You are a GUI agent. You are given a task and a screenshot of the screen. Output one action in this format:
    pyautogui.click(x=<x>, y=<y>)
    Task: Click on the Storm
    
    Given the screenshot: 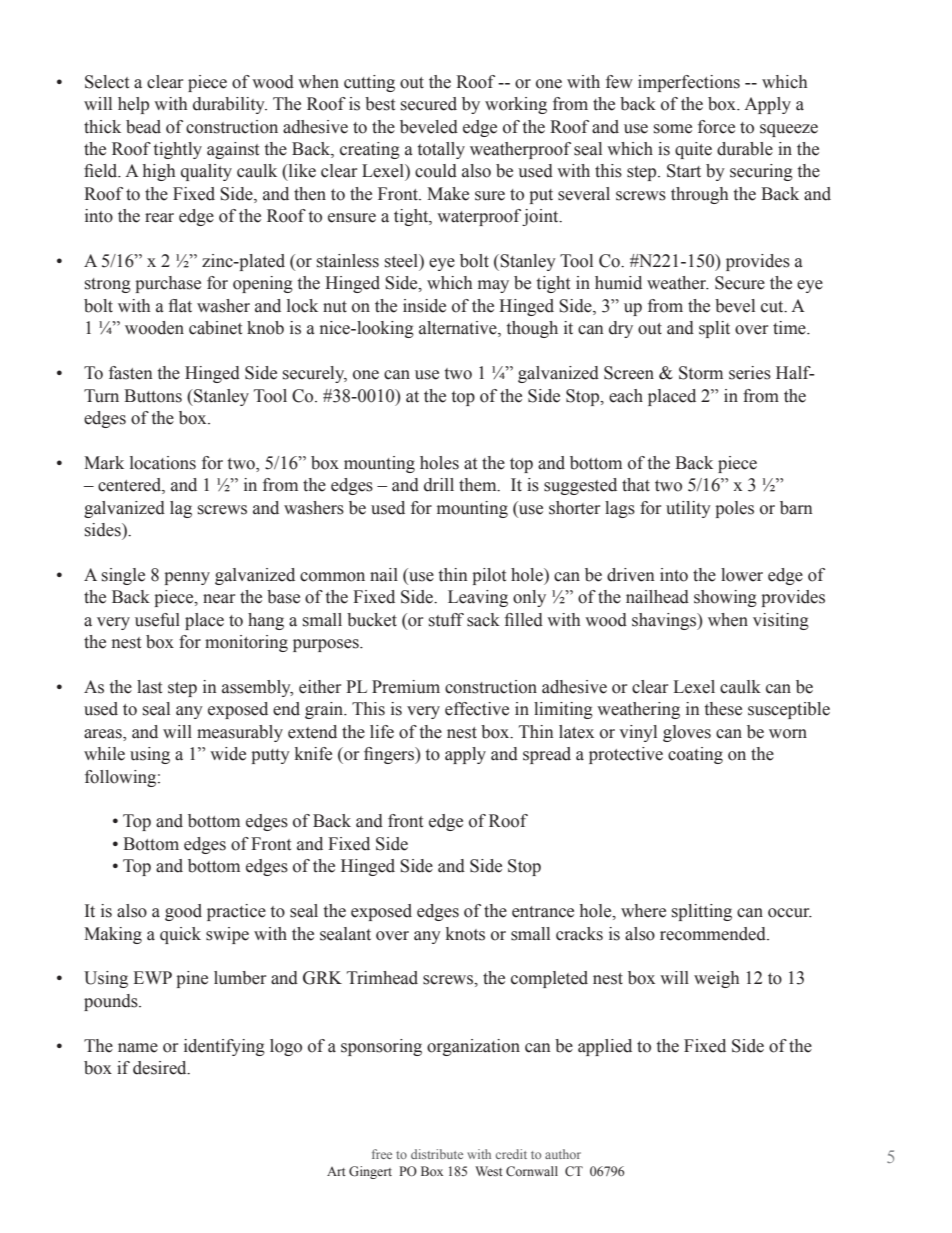 What is the action you would take?
    pyautogui.click(x=701, y=373)
